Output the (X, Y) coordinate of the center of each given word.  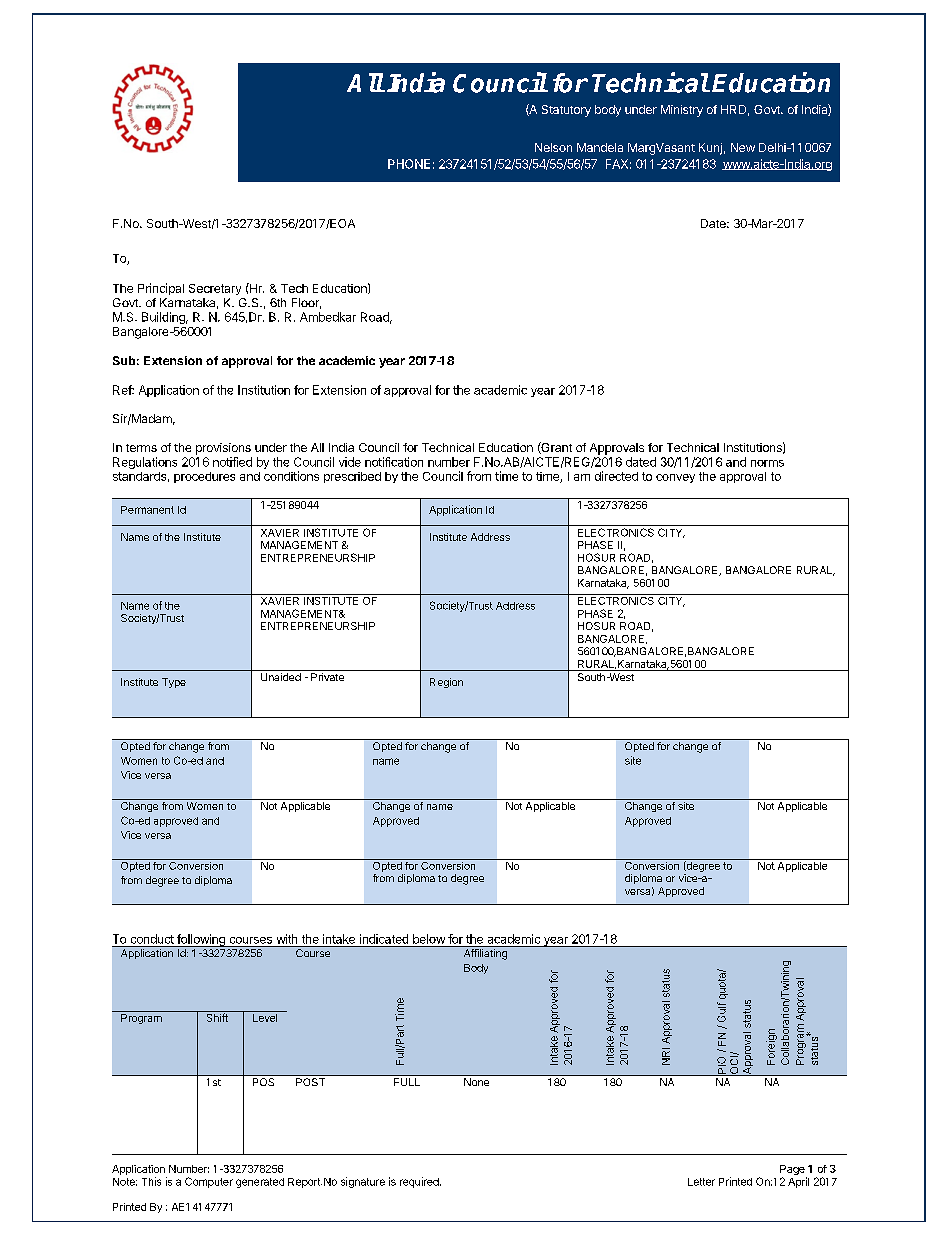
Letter (701, 1182)
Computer (209, 1182)
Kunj (710, 149)
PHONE (409, 164)
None (476, 1082)
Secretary (215, 289)
